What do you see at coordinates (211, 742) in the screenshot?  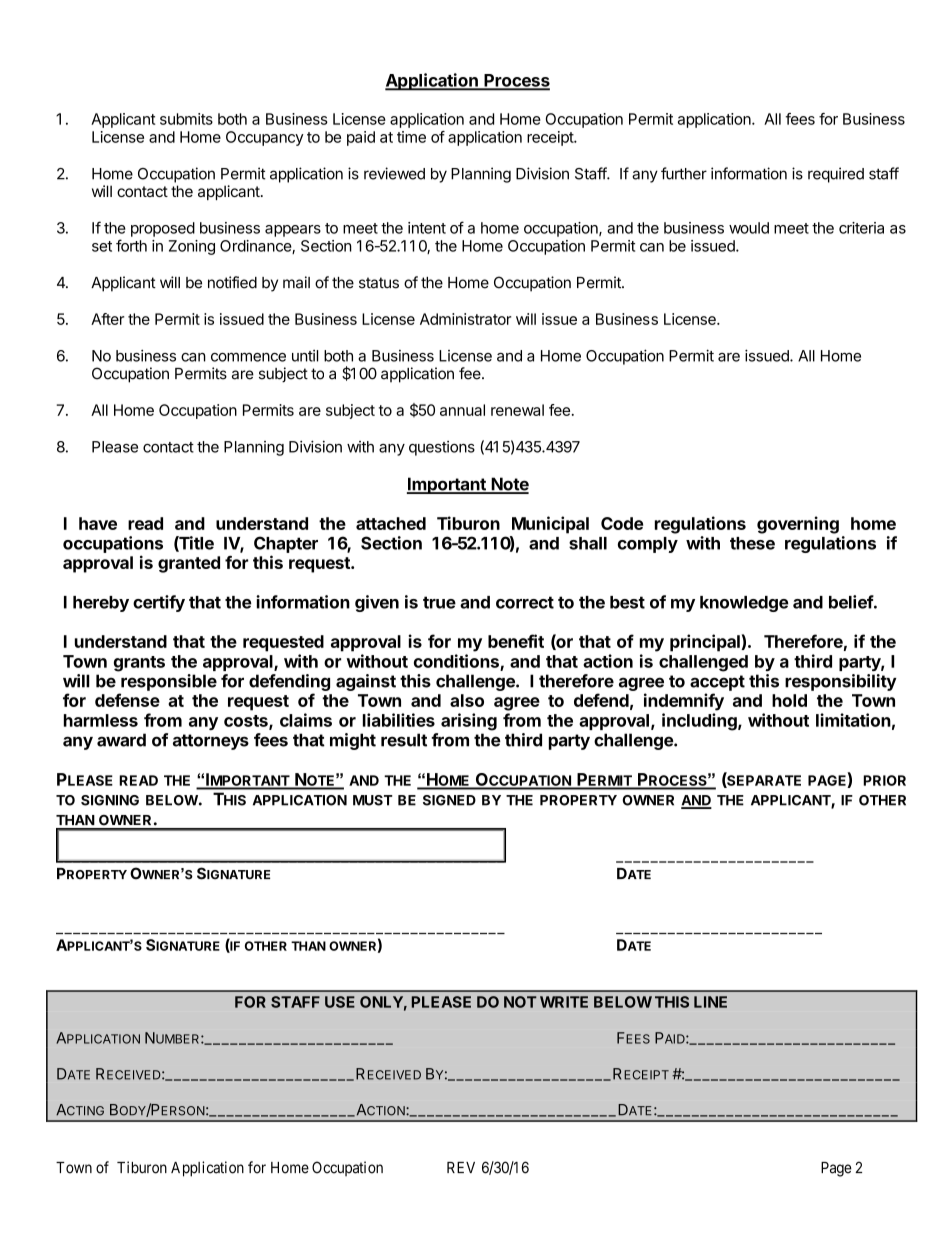 I see `attorneys` at bounding box center [211, 742].
